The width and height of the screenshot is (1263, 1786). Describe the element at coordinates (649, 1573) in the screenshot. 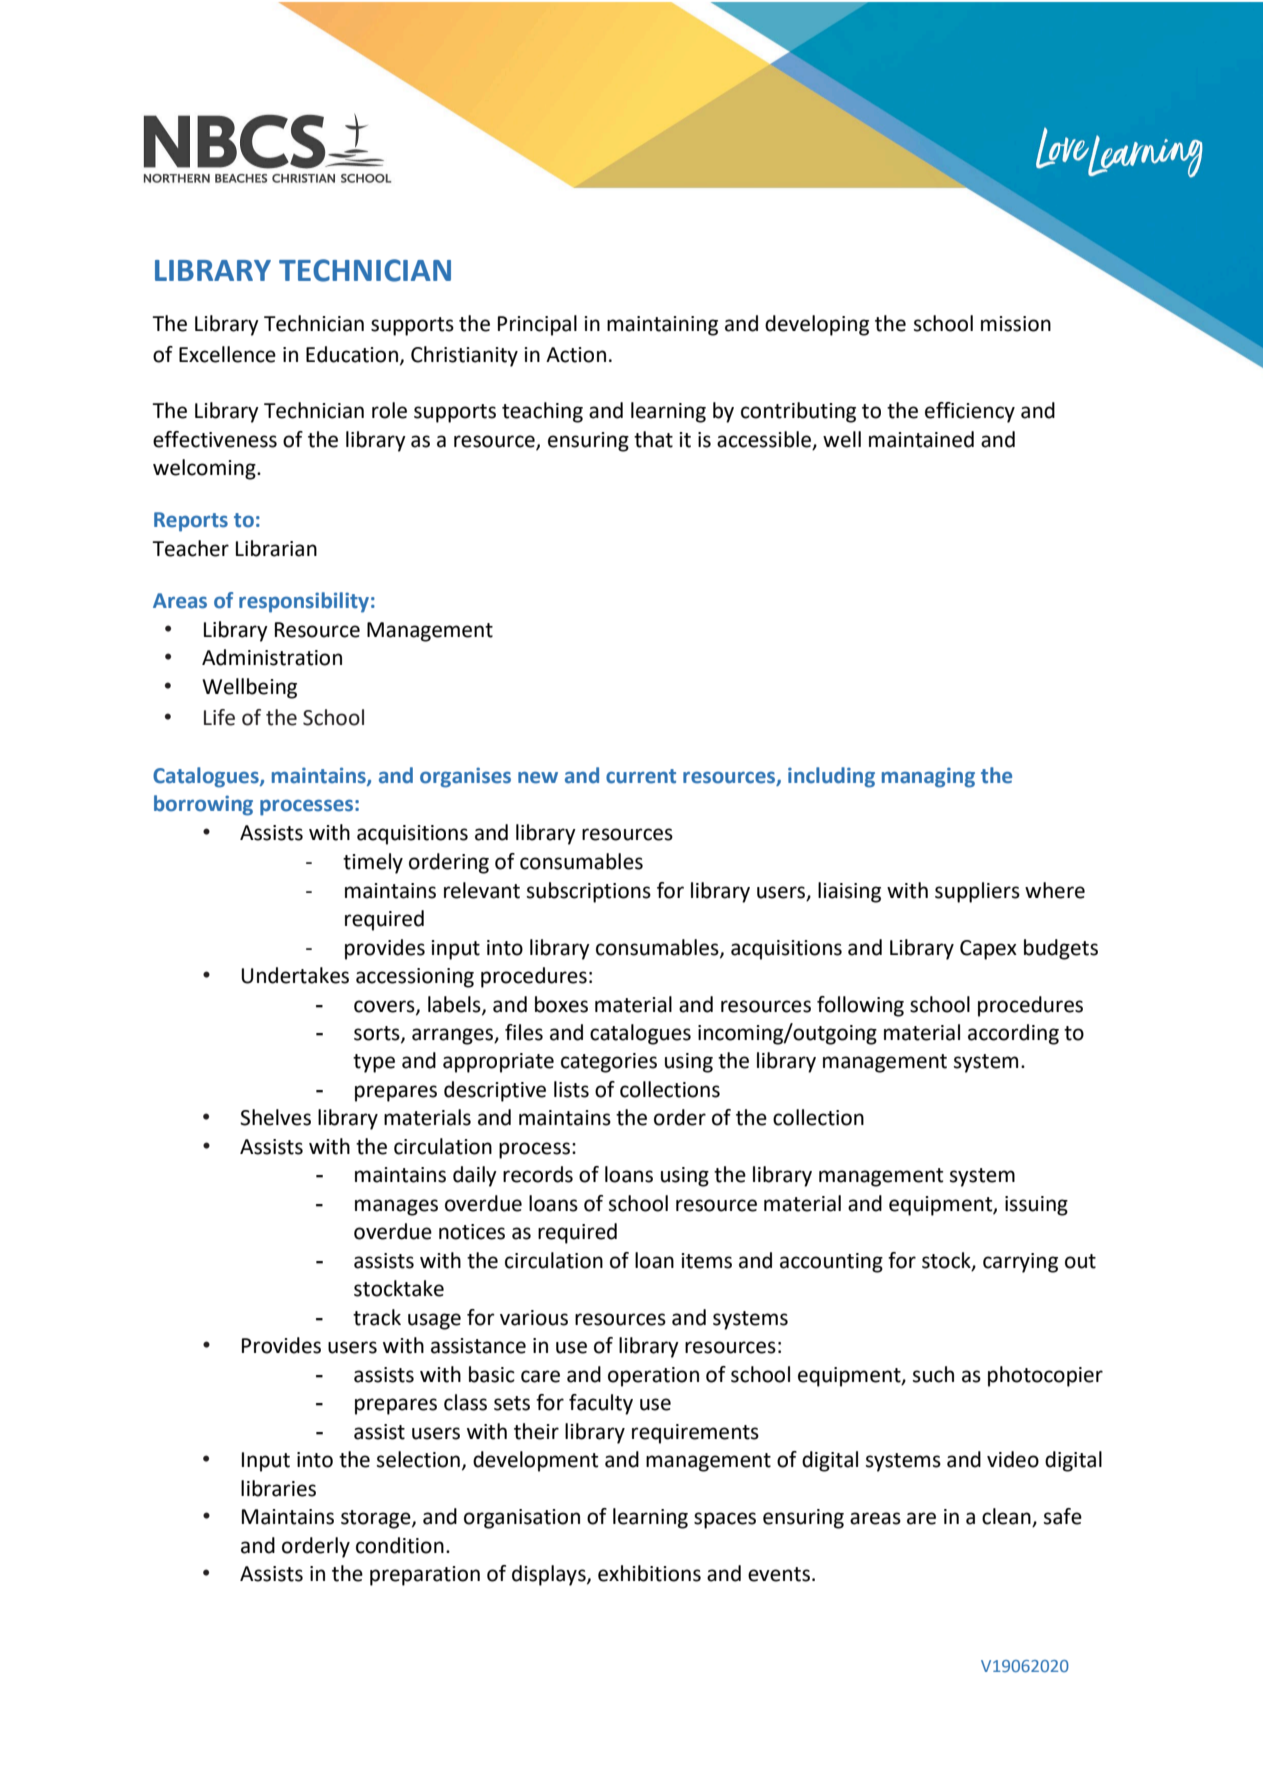

I see `exhibitions` at that location.
